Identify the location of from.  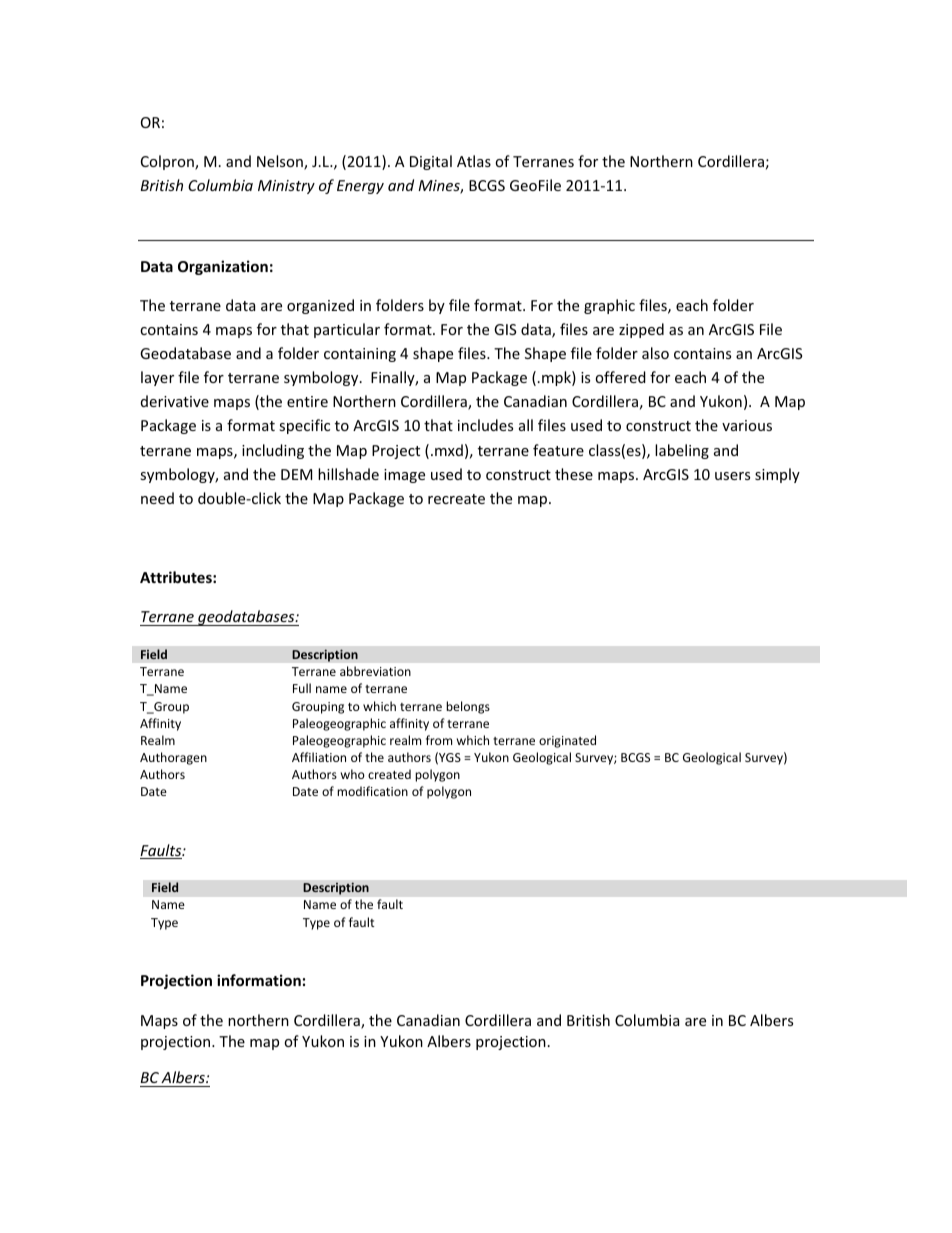
(439, 740).
